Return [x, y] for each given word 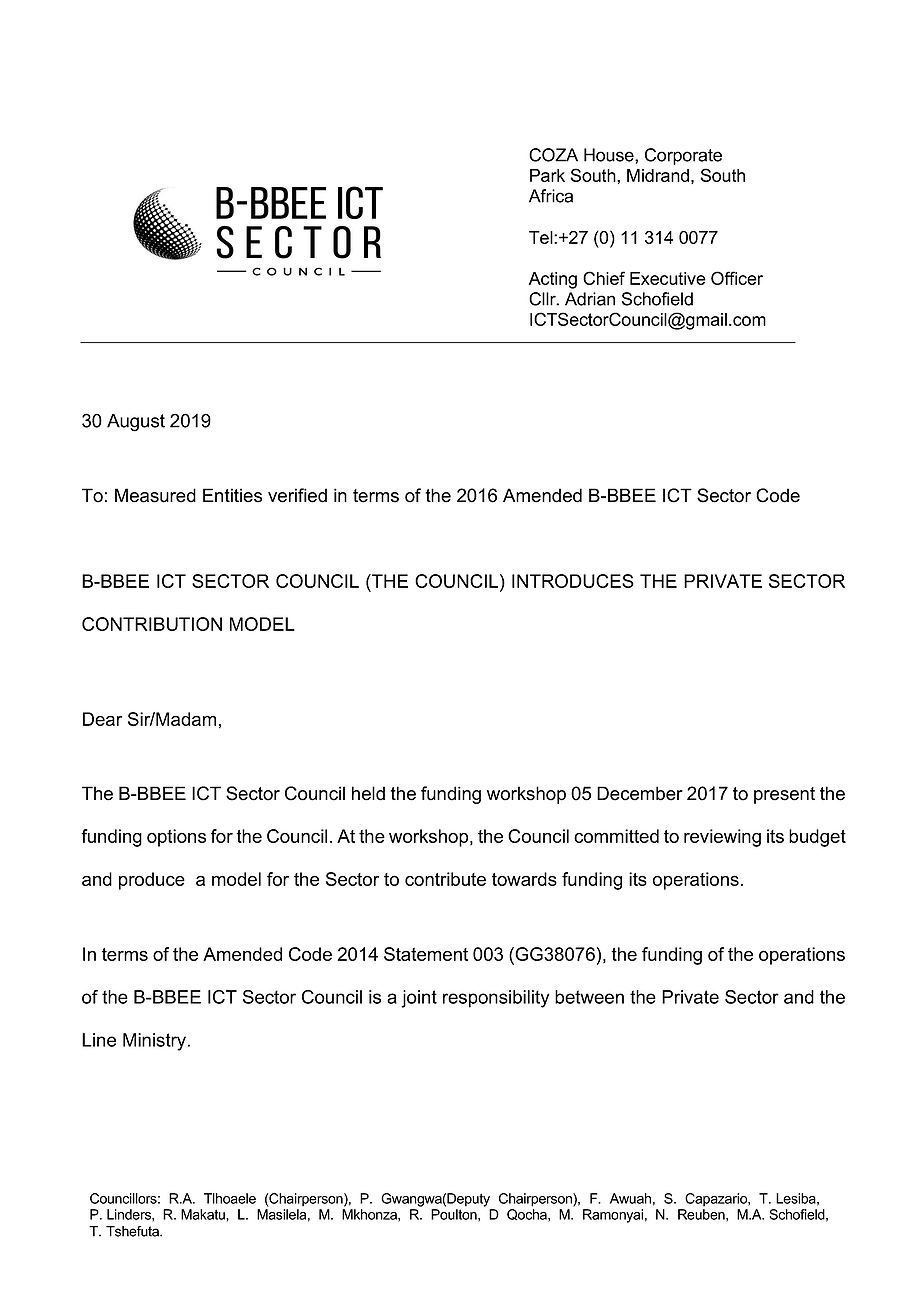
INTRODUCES [573, 581]
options [176, 838]
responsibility [496, 999]
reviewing [722, 838]
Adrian [590, 299]
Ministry [156, 1042]
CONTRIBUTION [152, 624]
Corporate [683, 156]
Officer [737, 278]
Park [547, 175]
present [784, 795]
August [136, 423]
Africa [551, 196]
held [368, 793]
